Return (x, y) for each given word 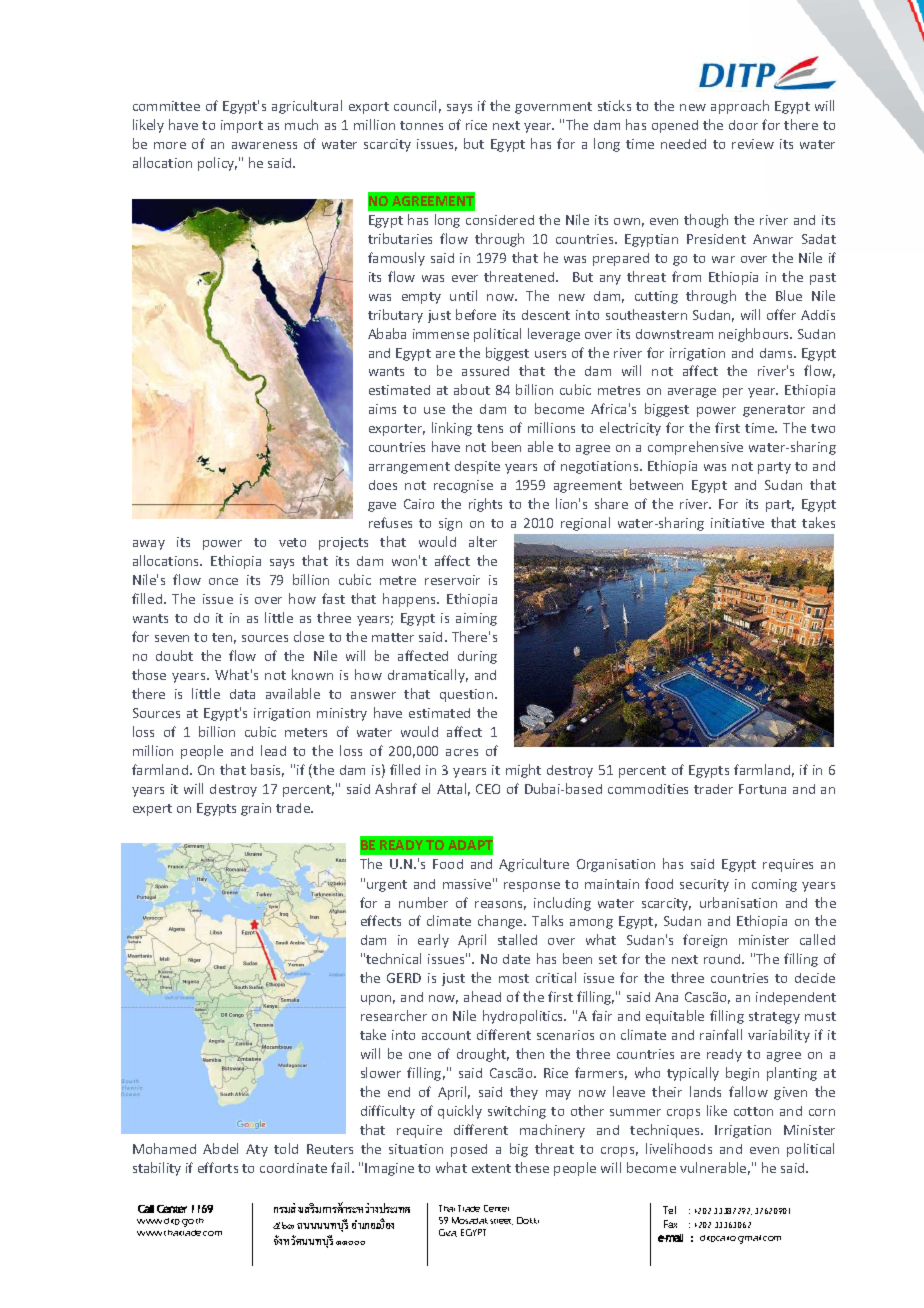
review (753, 144)
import (242, 126)
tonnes (421, 125)
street (501, 1222)
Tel (669, 1210)
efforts (218, 1167)
